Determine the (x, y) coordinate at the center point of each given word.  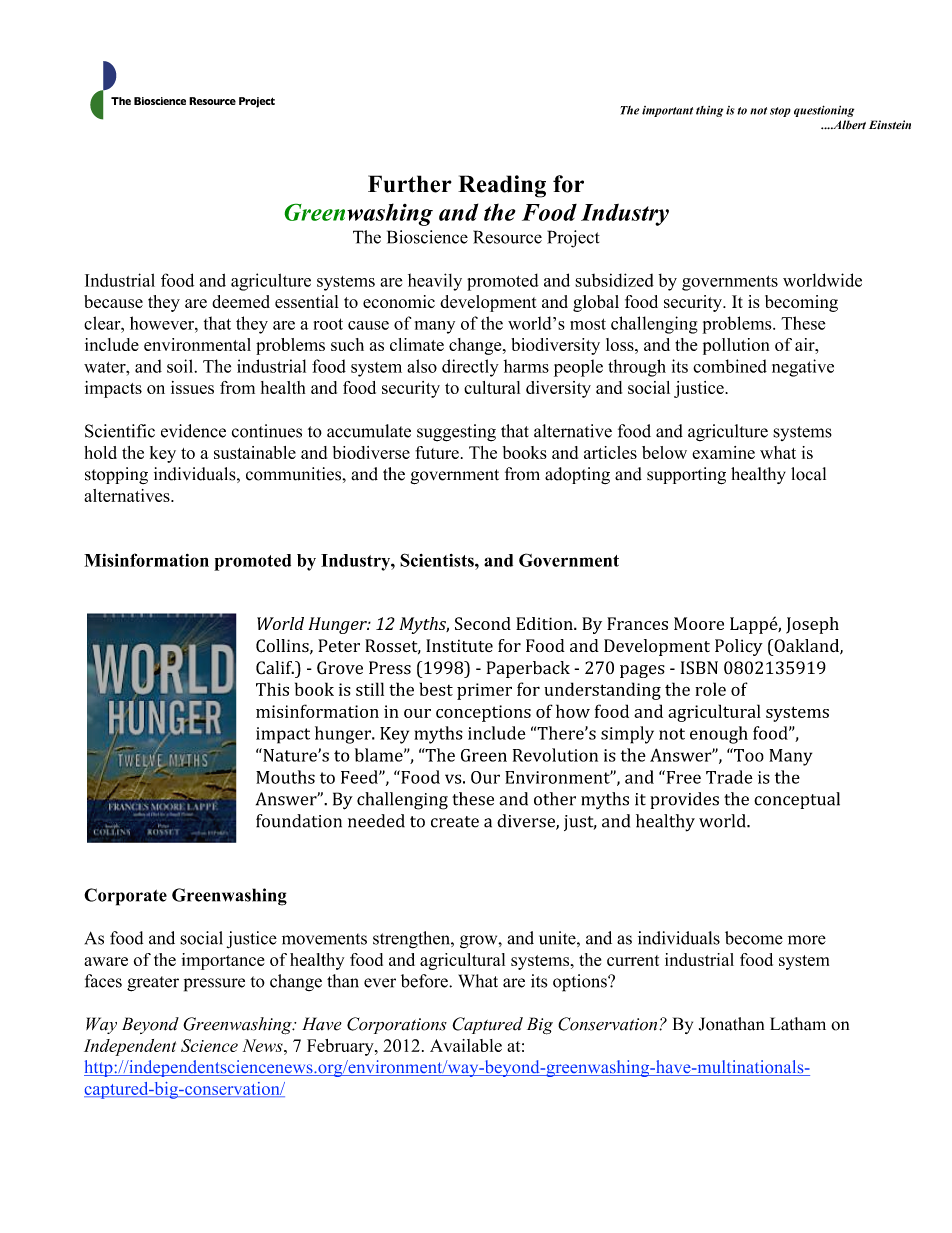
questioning (824, 111)
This (272, 689)
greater (153, 984)
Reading (502, 186)
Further (410, 184)
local (808, 474)
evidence (193, 431)
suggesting (456, 433)
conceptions (483, 713)
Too (748, 755)
